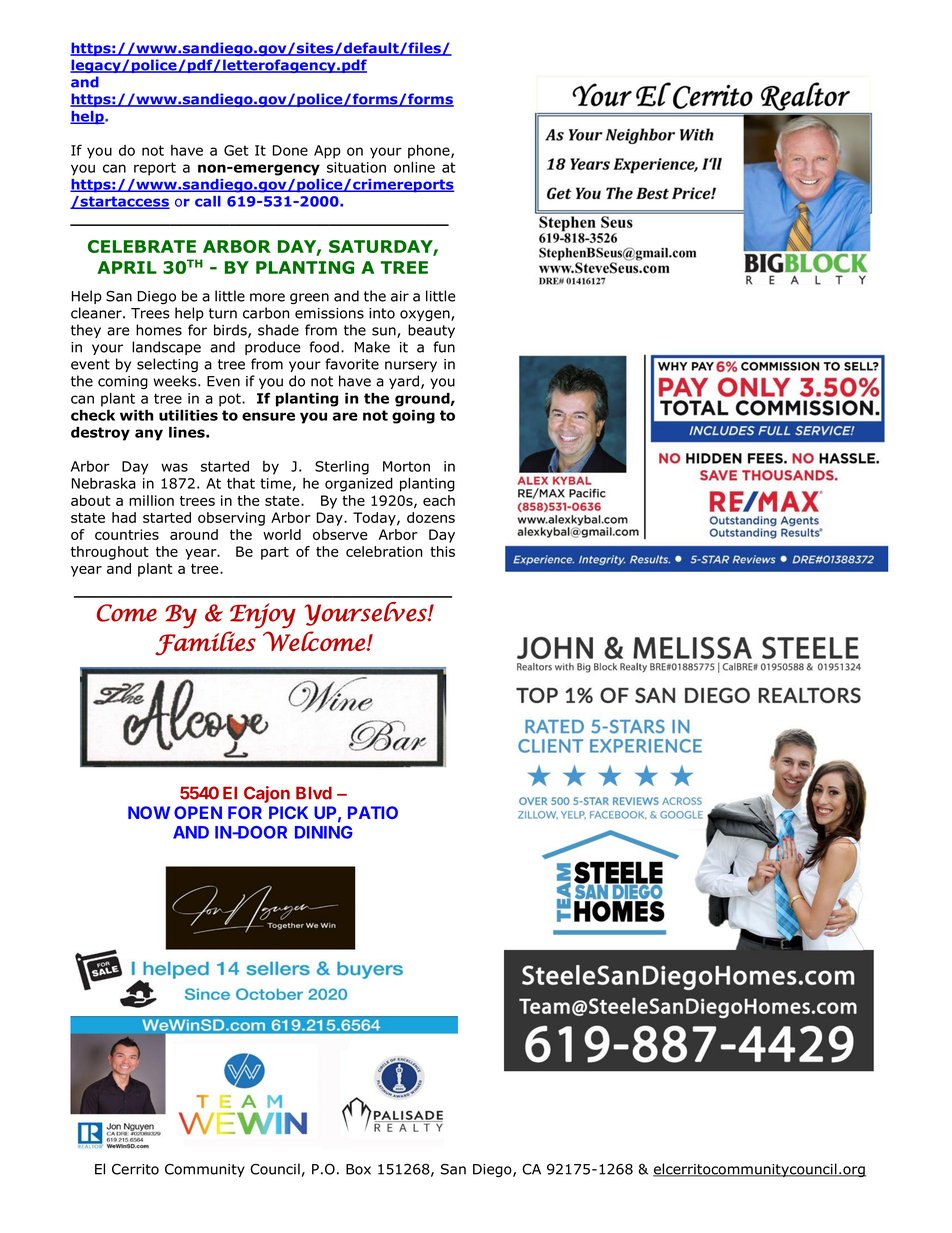  What do you see at coordinates (142, 246) in the screenshot?
I see `CELEBRATE` at bounding box center [142, 246].
